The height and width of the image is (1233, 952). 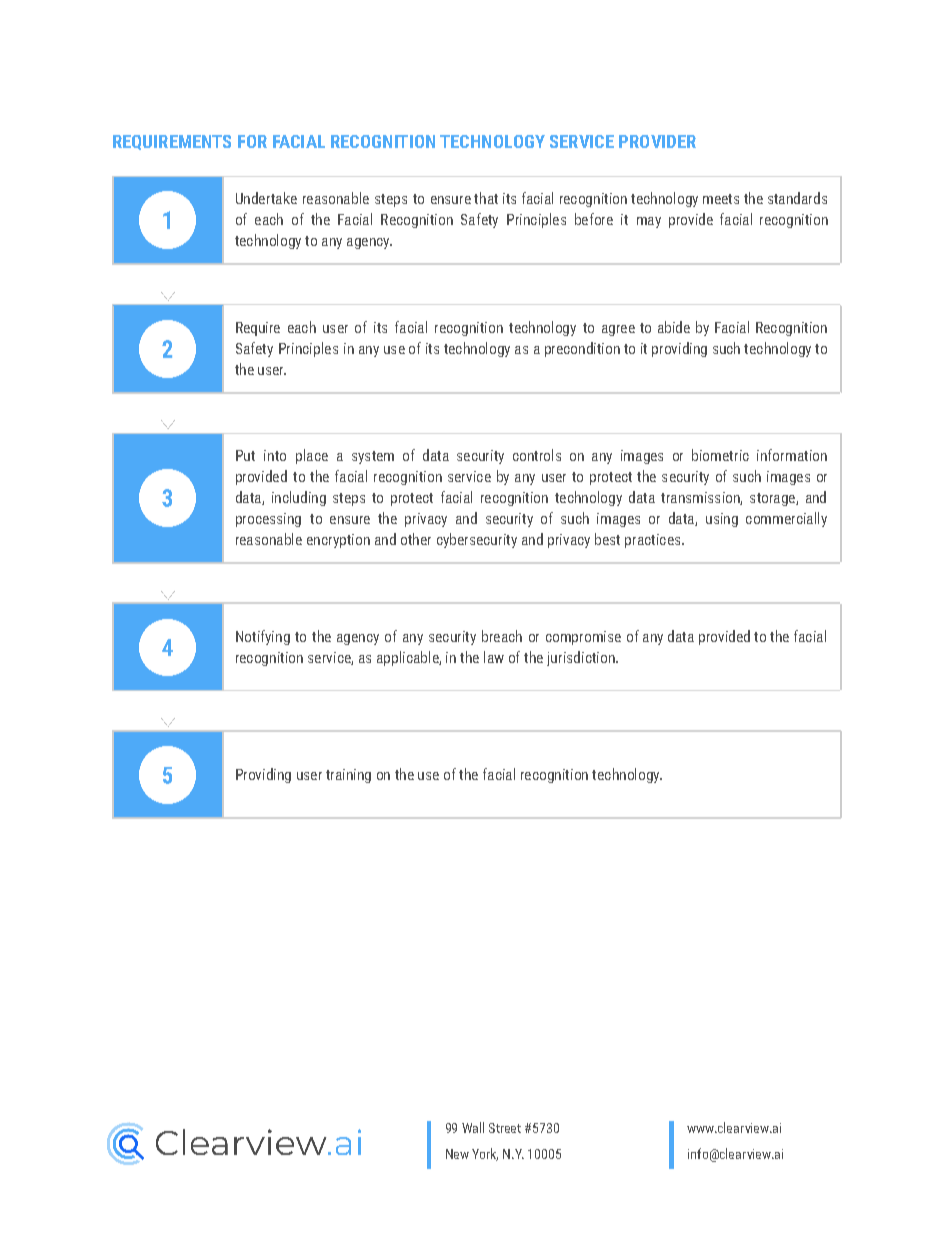 I want to click on training, so click(x=348, y=776).
